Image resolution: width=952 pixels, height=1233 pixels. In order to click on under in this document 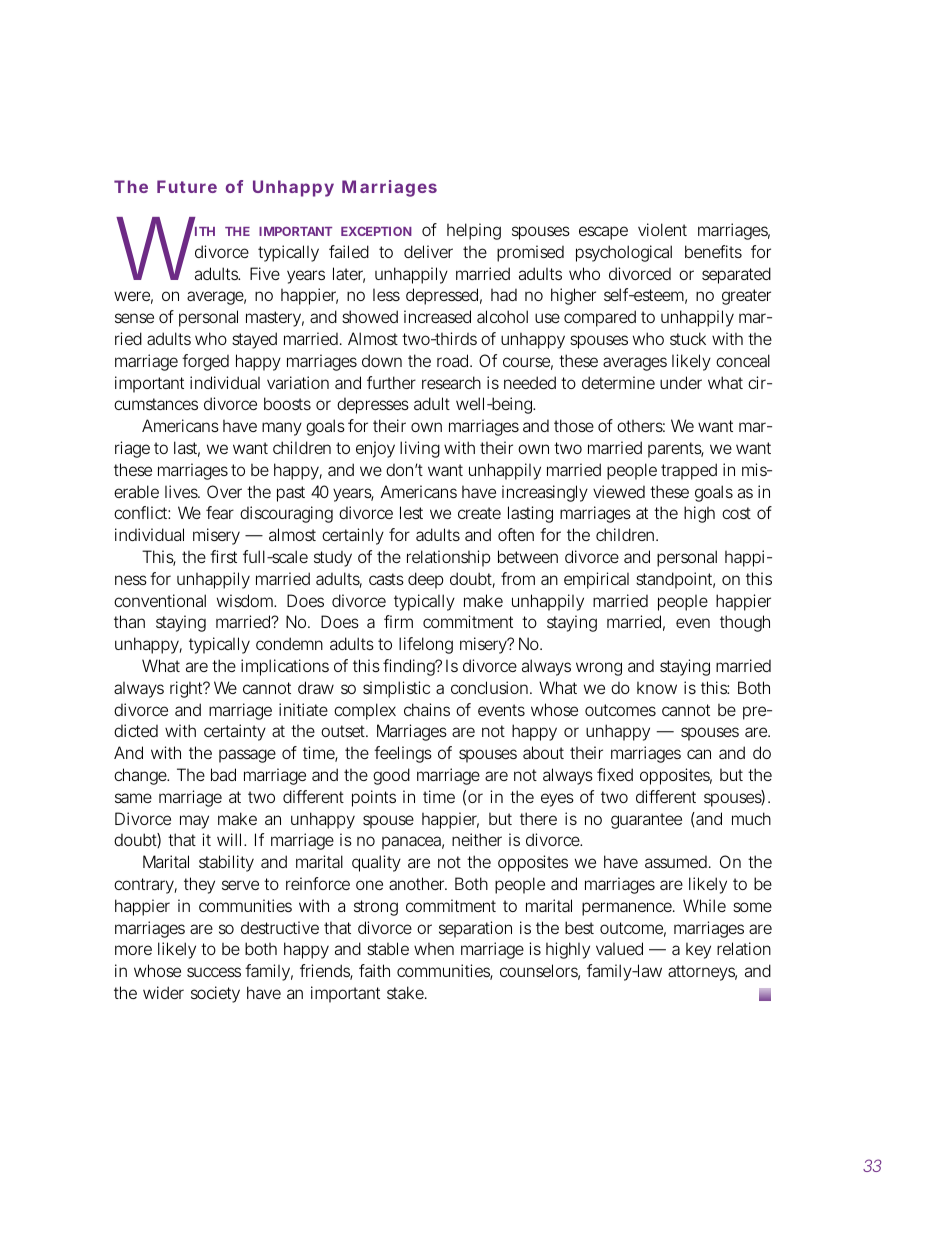, I will do `click(681, 382)`.
